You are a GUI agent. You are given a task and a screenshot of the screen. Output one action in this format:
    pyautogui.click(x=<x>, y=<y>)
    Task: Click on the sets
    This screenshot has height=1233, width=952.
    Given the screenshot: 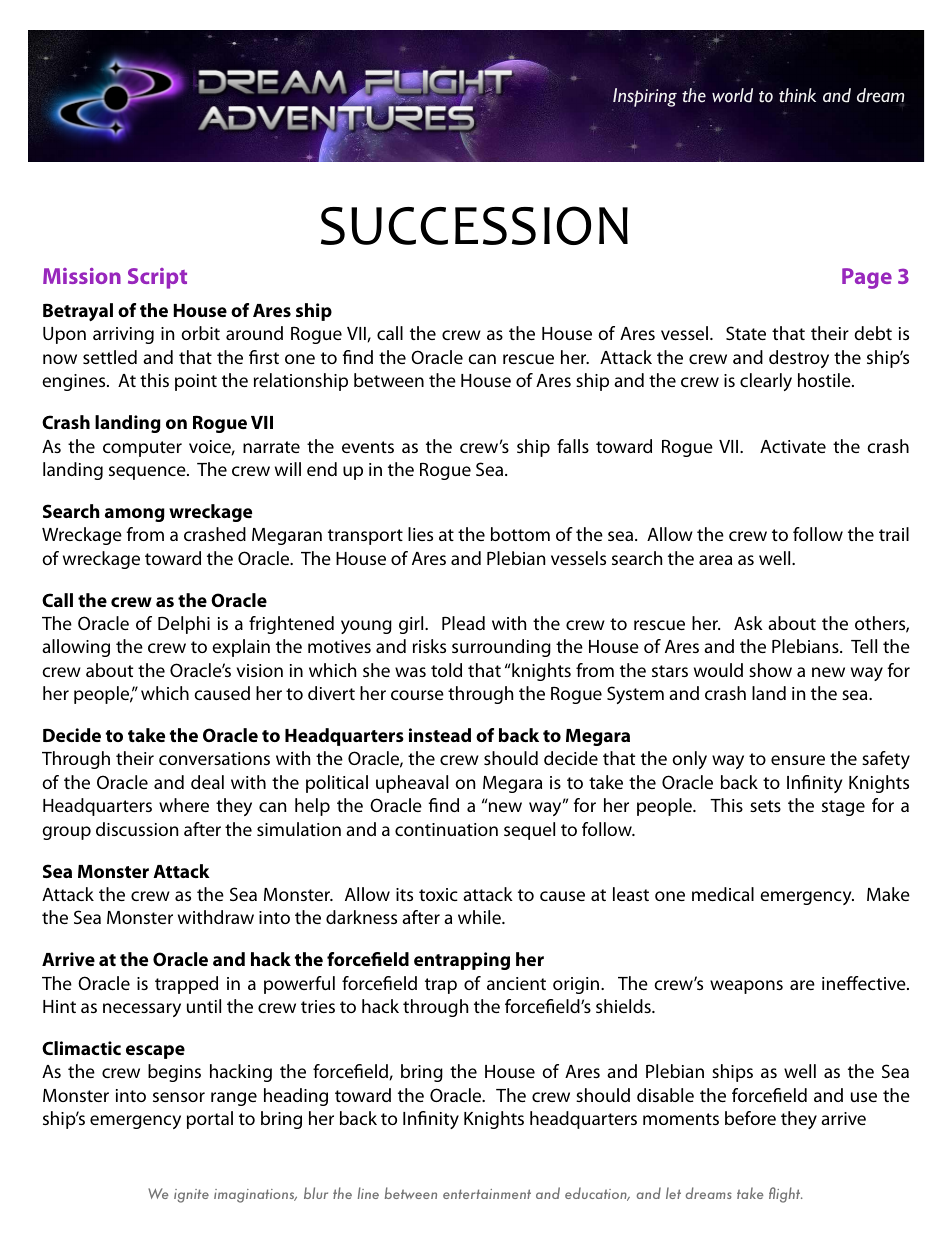 What is the action you would take?
    pyautogui.click(x=765, y=806)
